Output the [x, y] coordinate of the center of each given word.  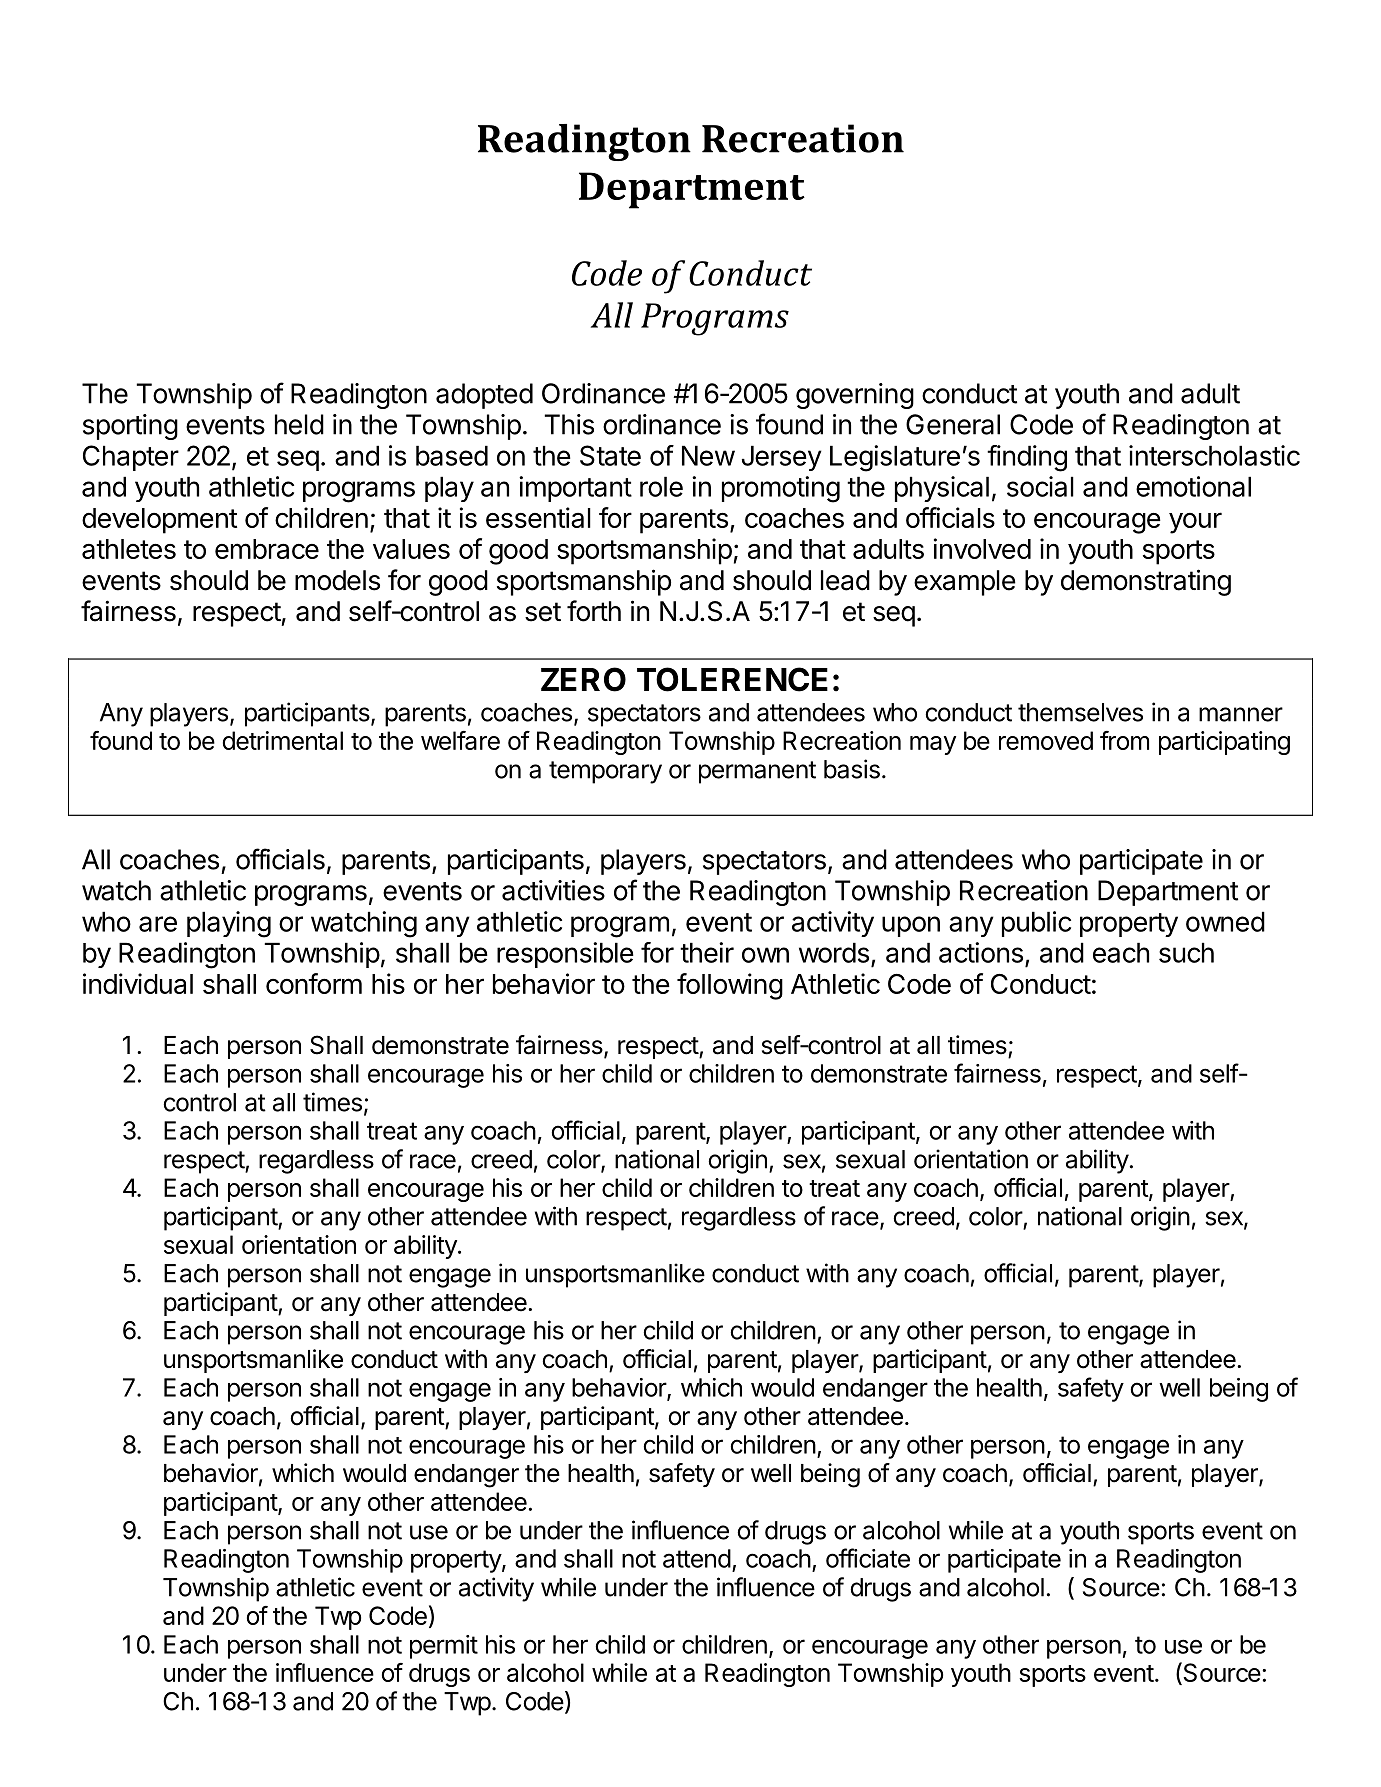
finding [1027, 458]
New [708, 455]
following [730, 986]
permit [444, 1647]
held [299, 424]
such [1186, 952]
